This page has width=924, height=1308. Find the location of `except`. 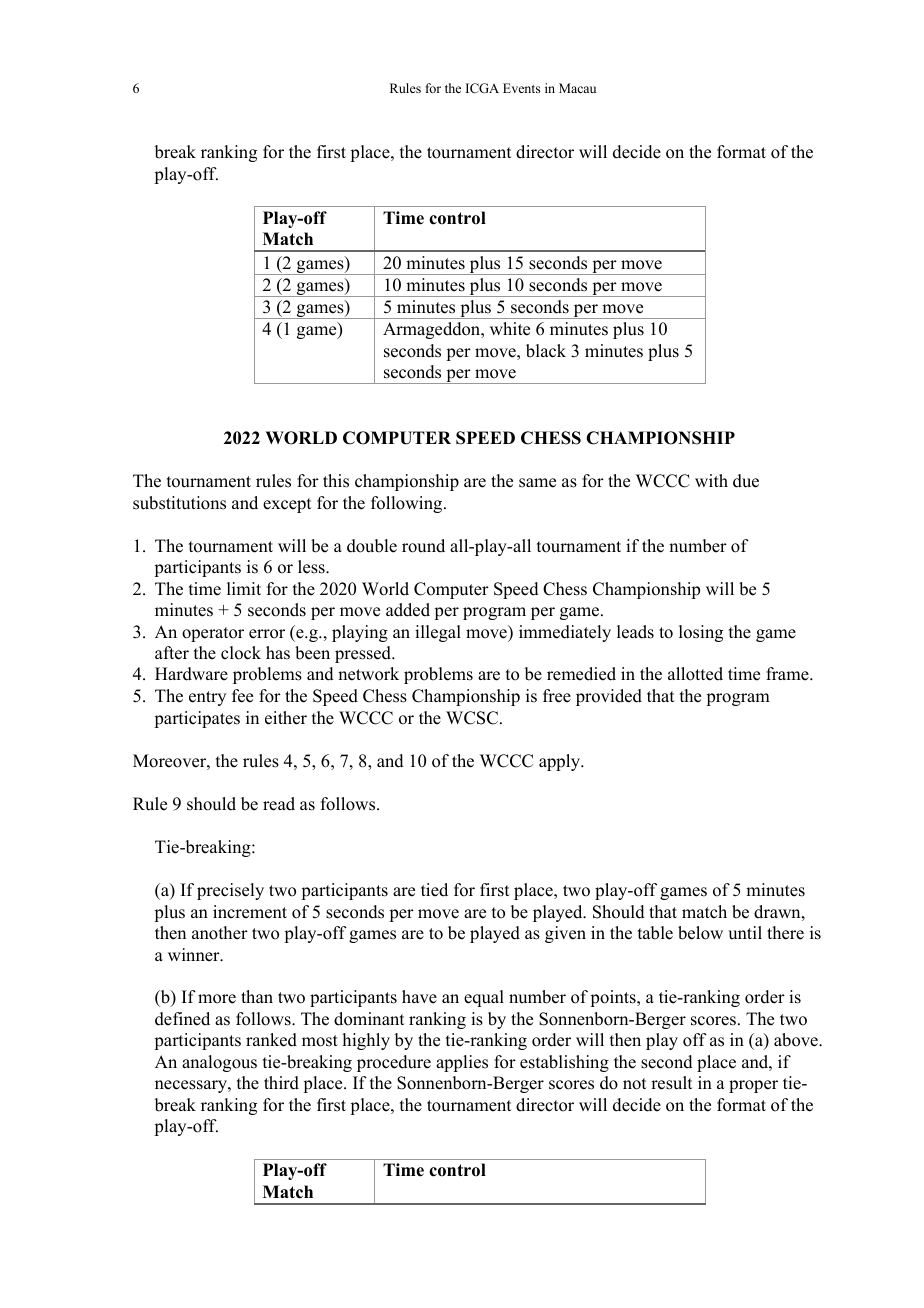

except is located at coordinates (287, 505).
